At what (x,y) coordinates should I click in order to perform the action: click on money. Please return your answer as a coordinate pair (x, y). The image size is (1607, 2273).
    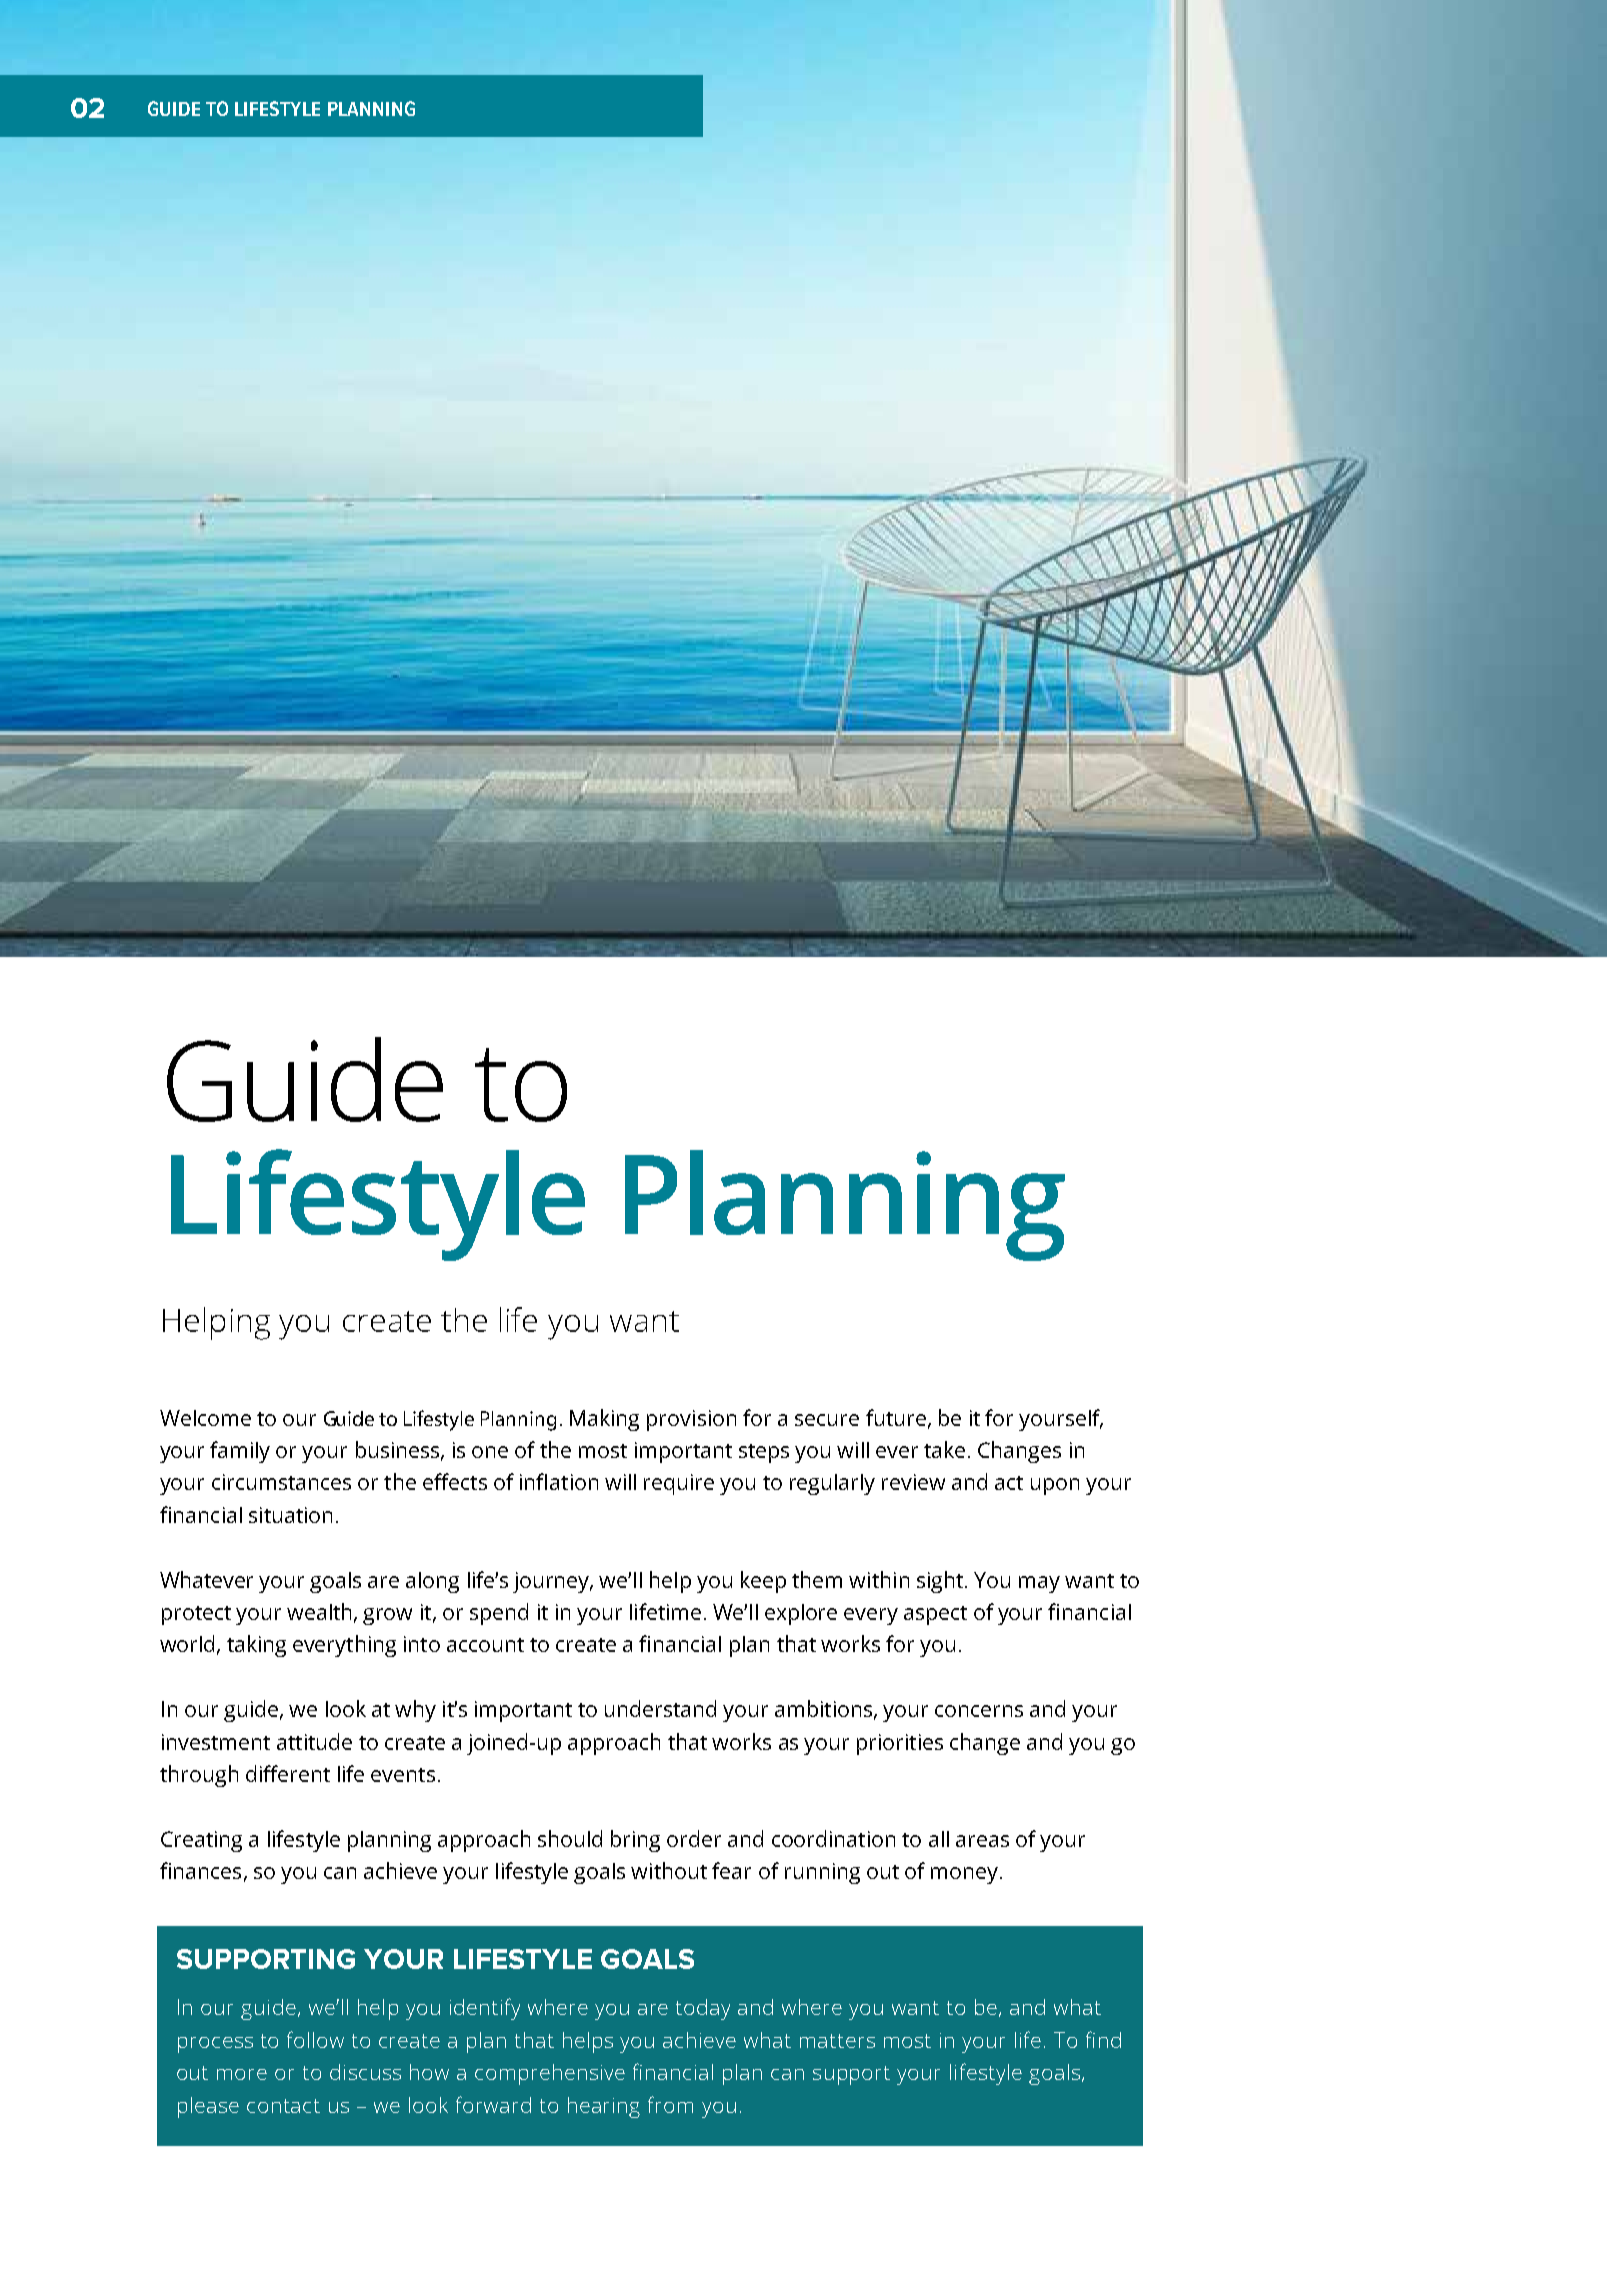
    Looking at the image, I should click on (966, 1875).
